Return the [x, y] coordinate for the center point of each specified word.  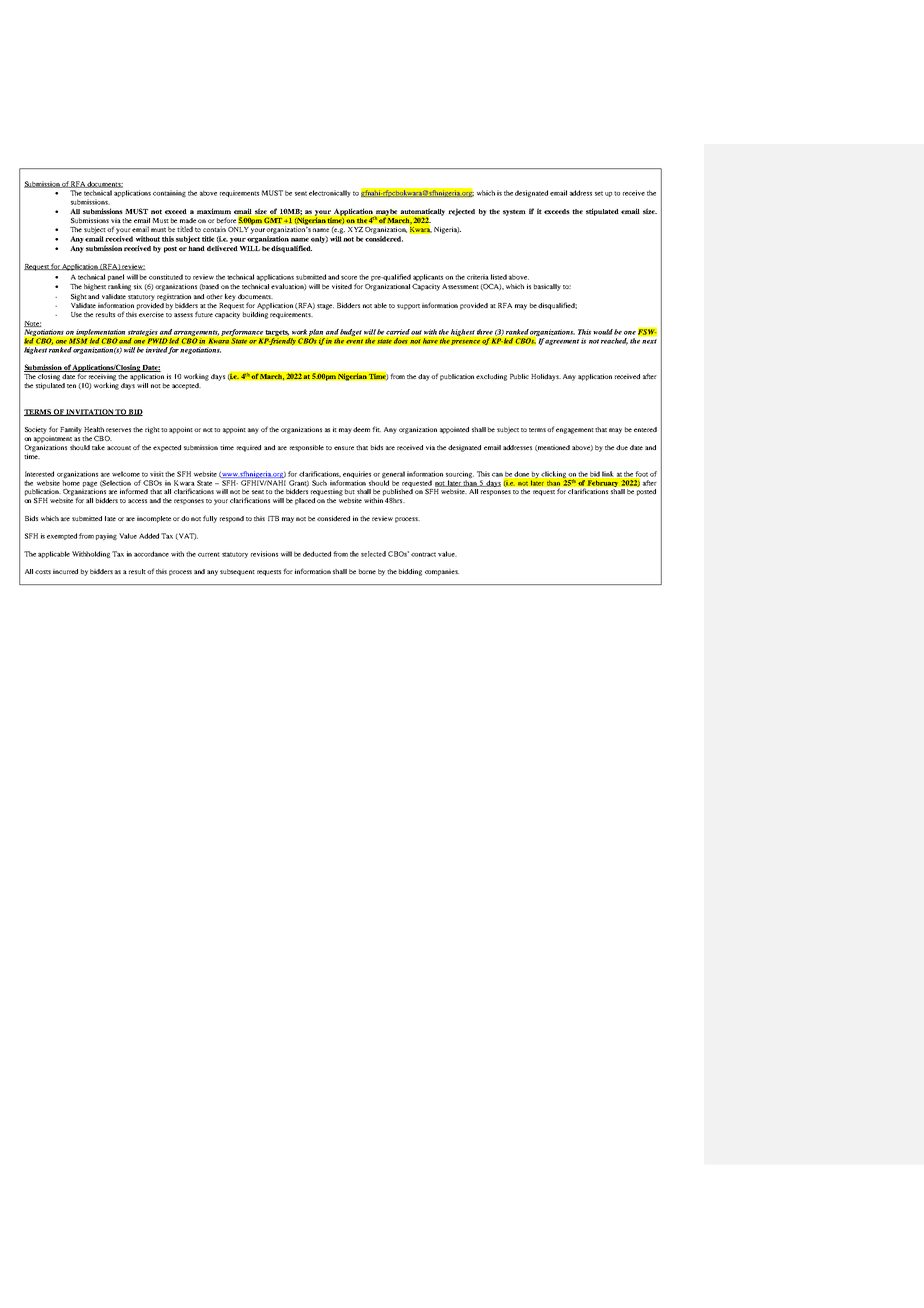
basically [547, 287]
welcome [126, 474]
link [607, 473]
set [599, 193]
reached [614, 341]
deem [361, 429]
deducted [317, 554]
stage [325, 307]
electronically [330, 193]
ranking [119, 287]
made [188, 220]
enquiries [358, 476]
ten [71, 386]
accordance [151, 554]
